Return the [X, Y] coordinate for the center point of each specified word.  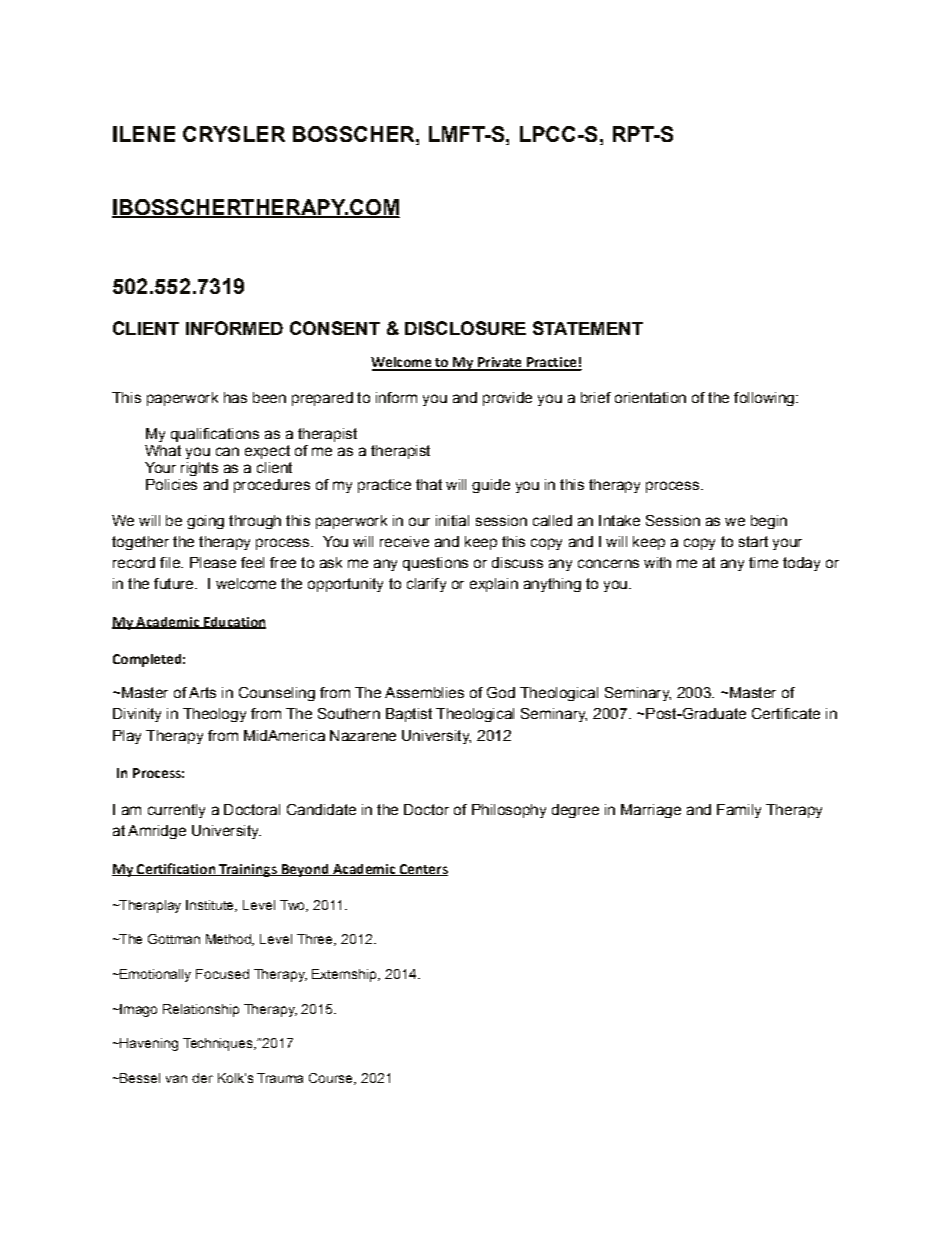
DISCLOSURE [465, 328]
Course [332, 1079]
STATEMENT [588, 328]
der [202, 1078]
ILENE [144, 134]
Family [739, 811]
